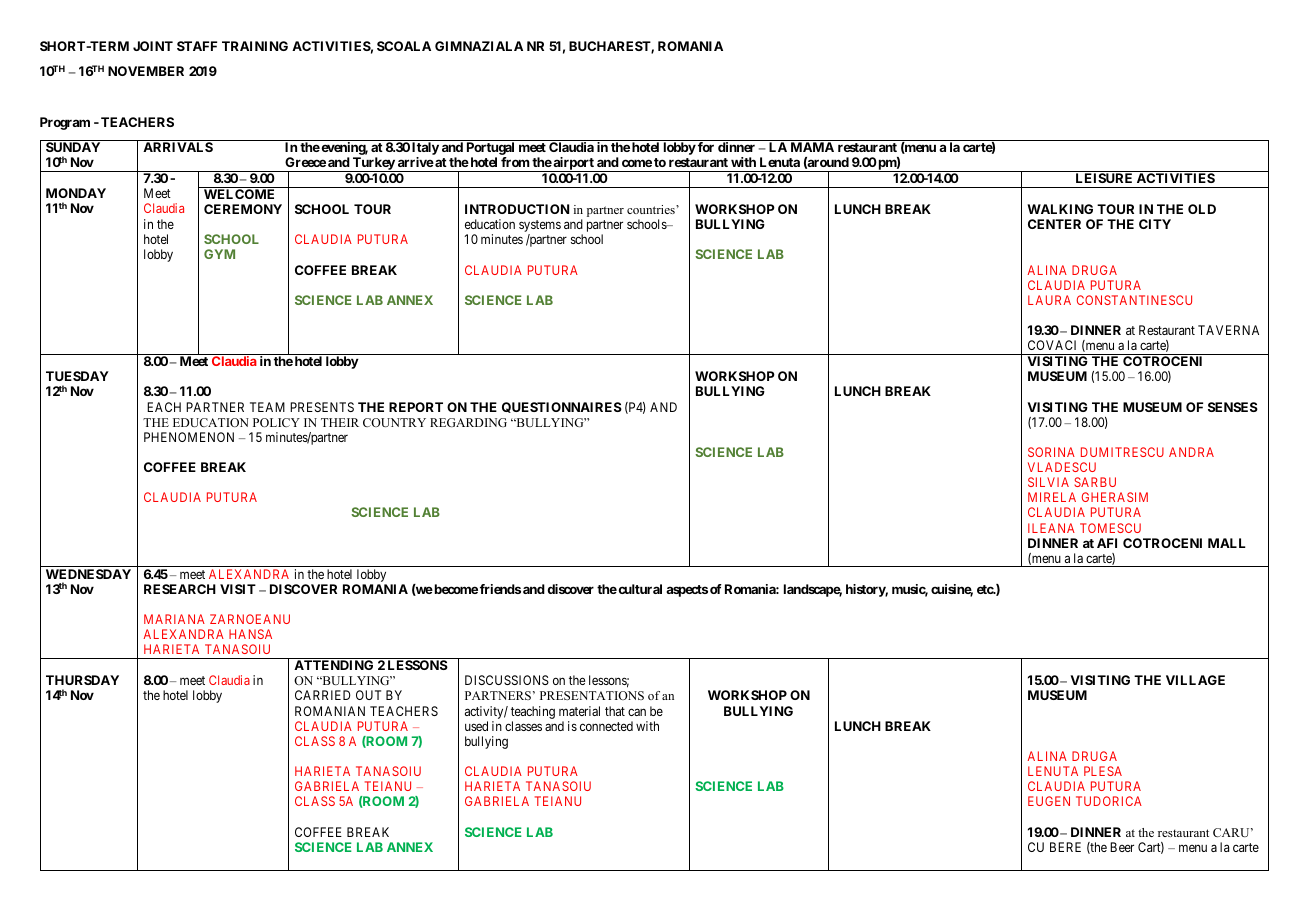 This image has width=1308, height=924. Describe the element at coordinates (1048, 482) in the image. I see `SILVIA` at that location.
